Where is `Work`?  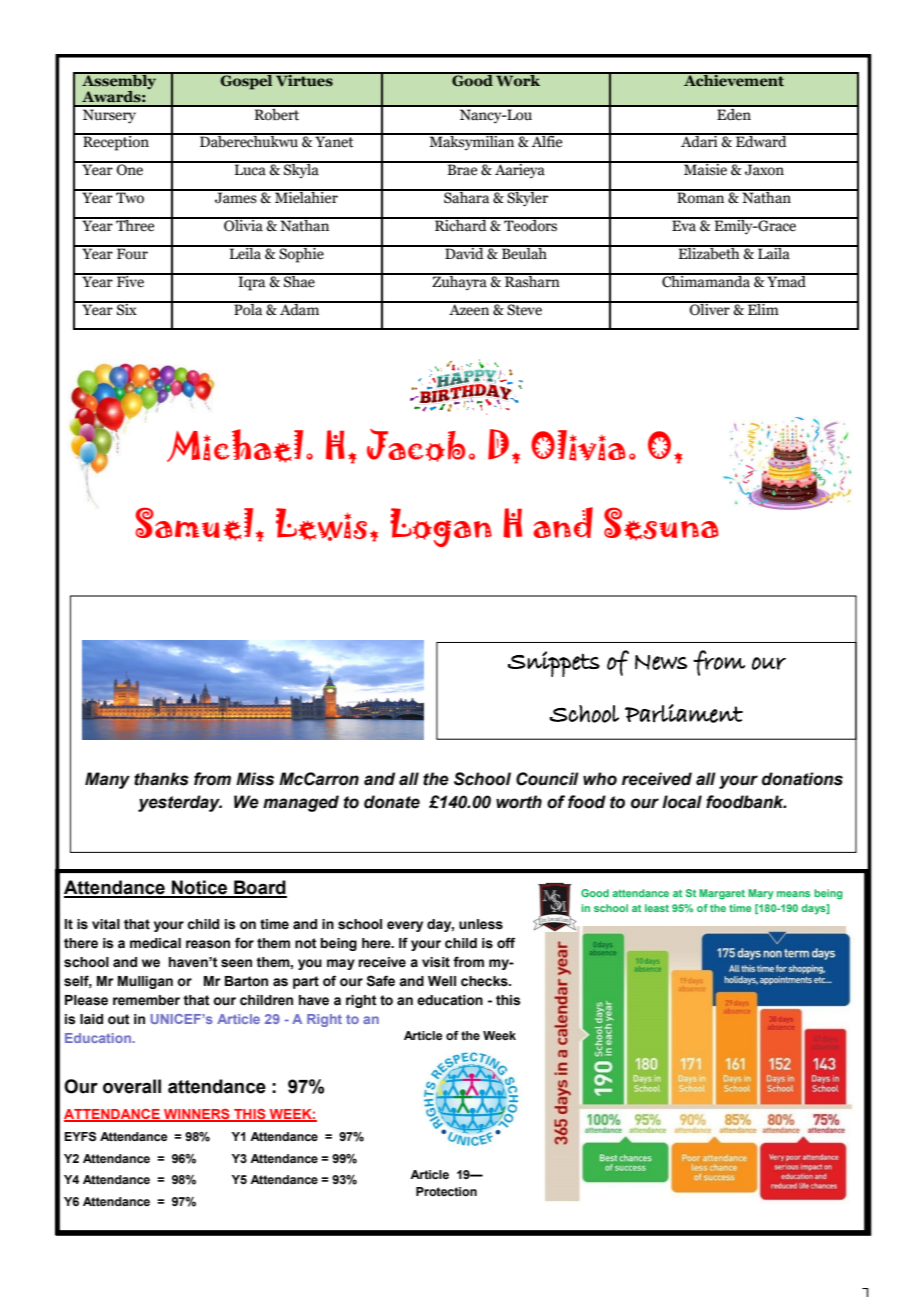 Work is located at coordinates (518, 79).
